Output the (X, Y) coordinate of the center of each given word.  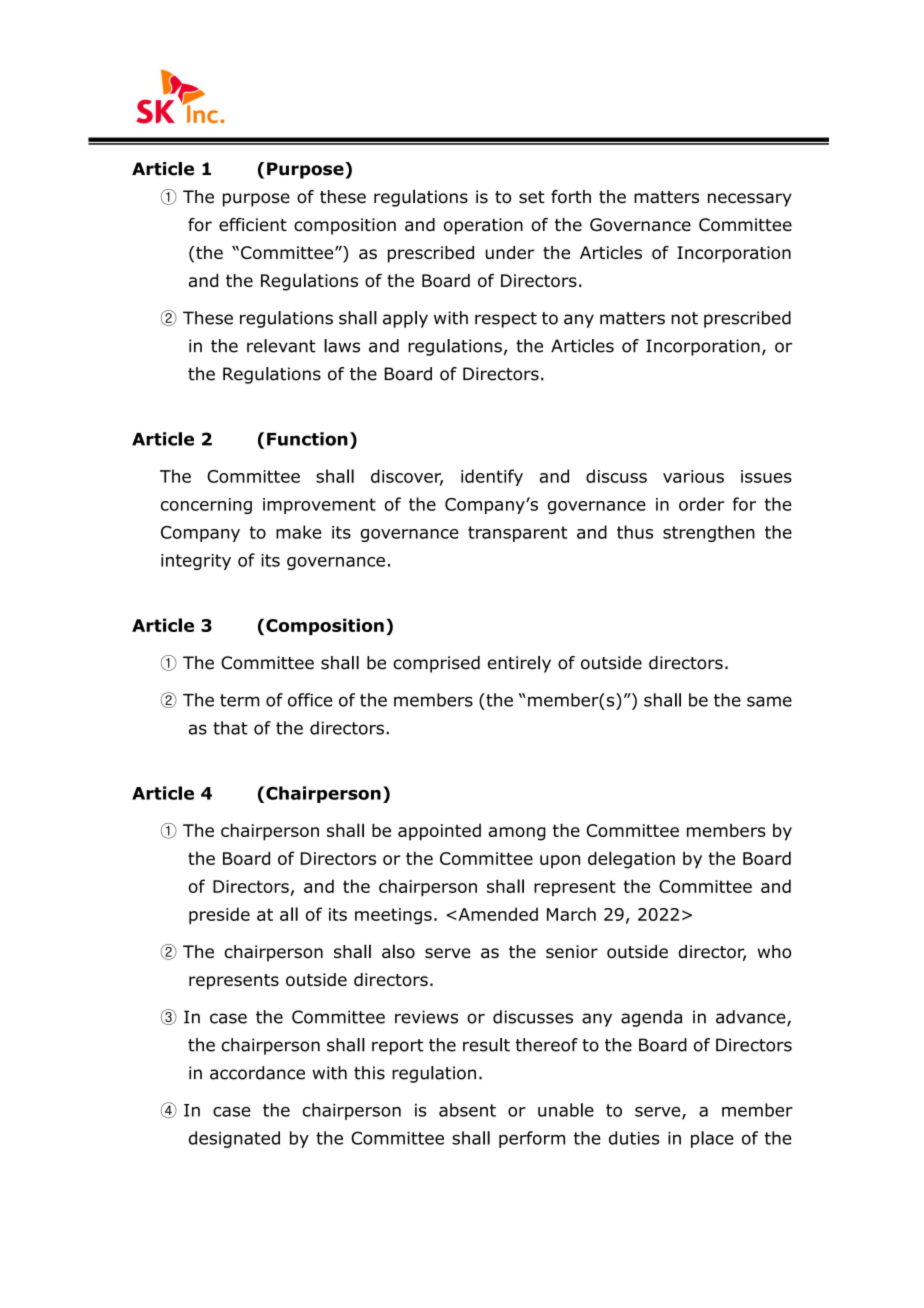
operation (483, 226)
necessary (750, 200)
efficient (253, 224)
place (712, 1139)
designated (234, 1139)
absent (467, 1110)
